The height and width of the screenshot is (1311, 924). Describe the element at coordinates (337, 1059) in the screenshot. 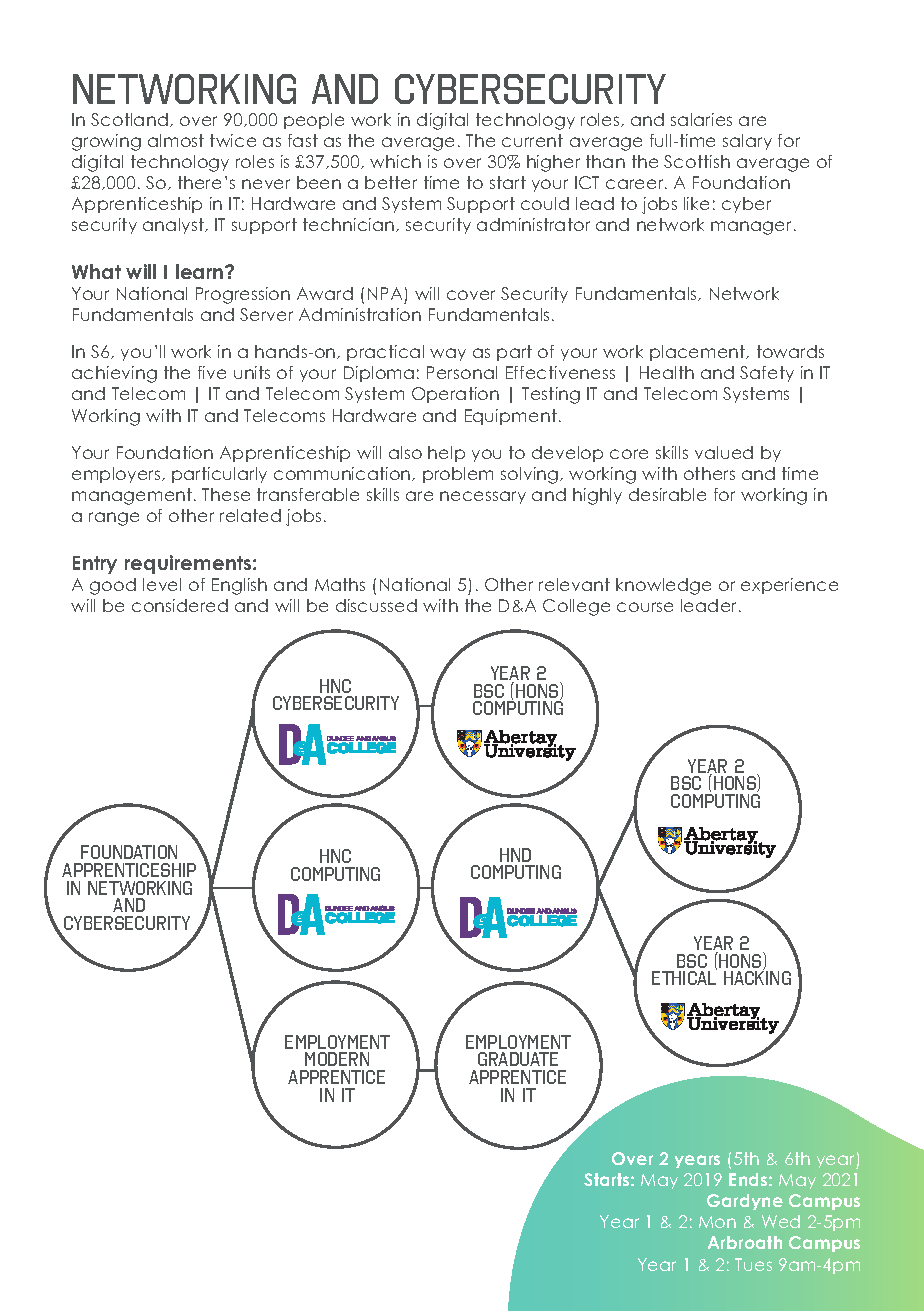

I see `modern` at that location.
